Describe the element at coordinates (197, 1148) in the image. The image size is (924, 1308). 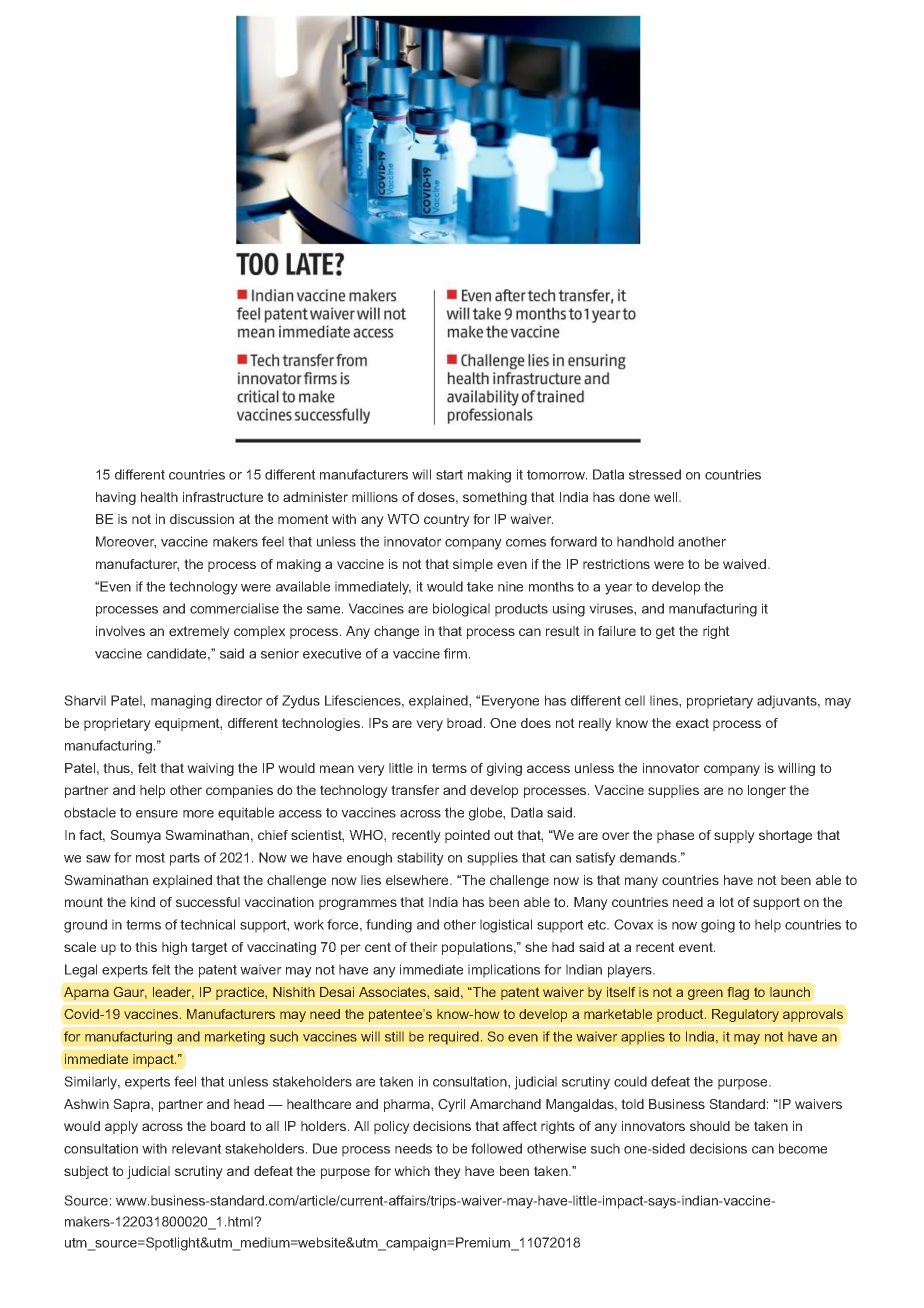
I see `relevant` at that location.
